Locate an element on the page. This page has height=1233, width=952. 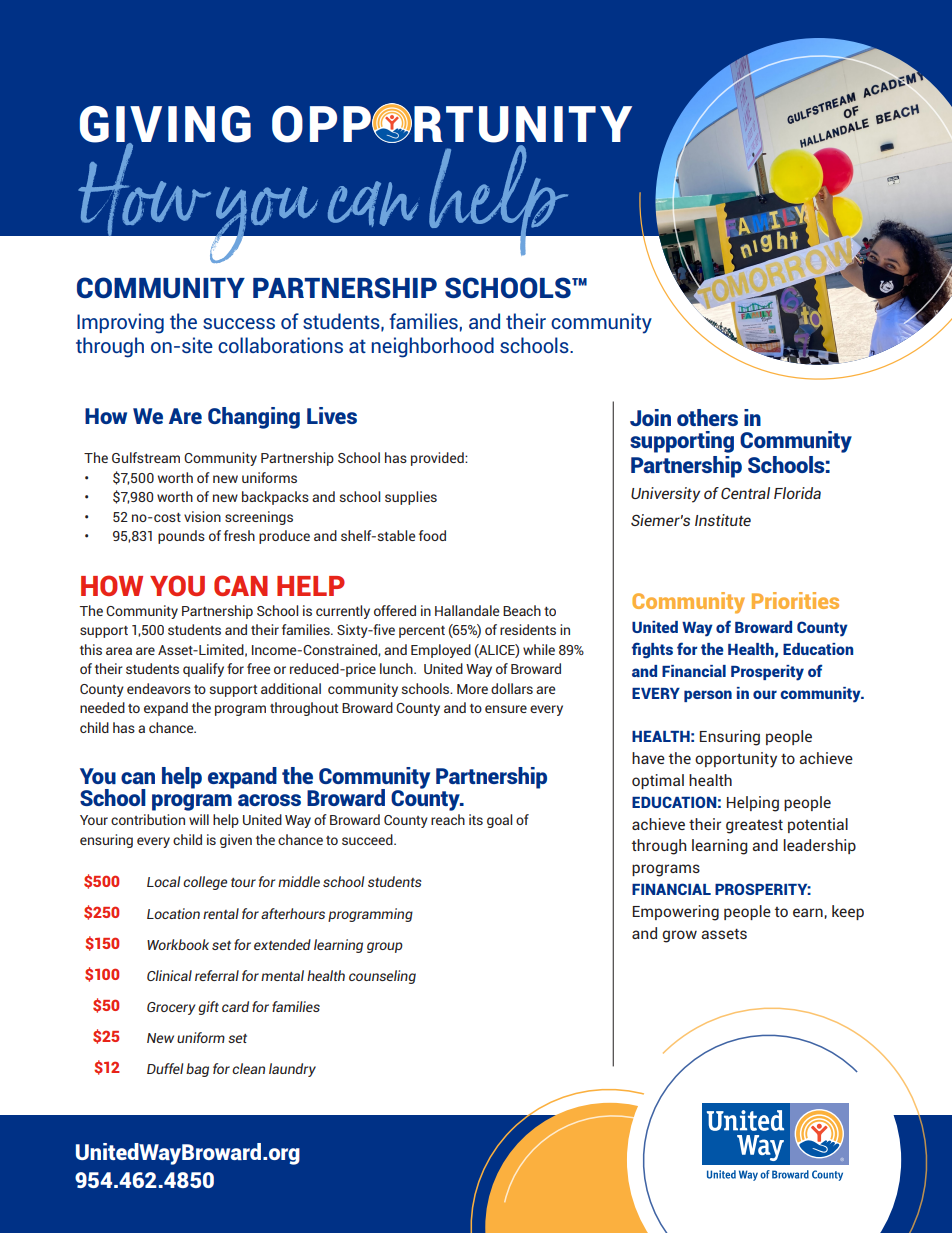
Changing is located at coordinates (254, 418).
